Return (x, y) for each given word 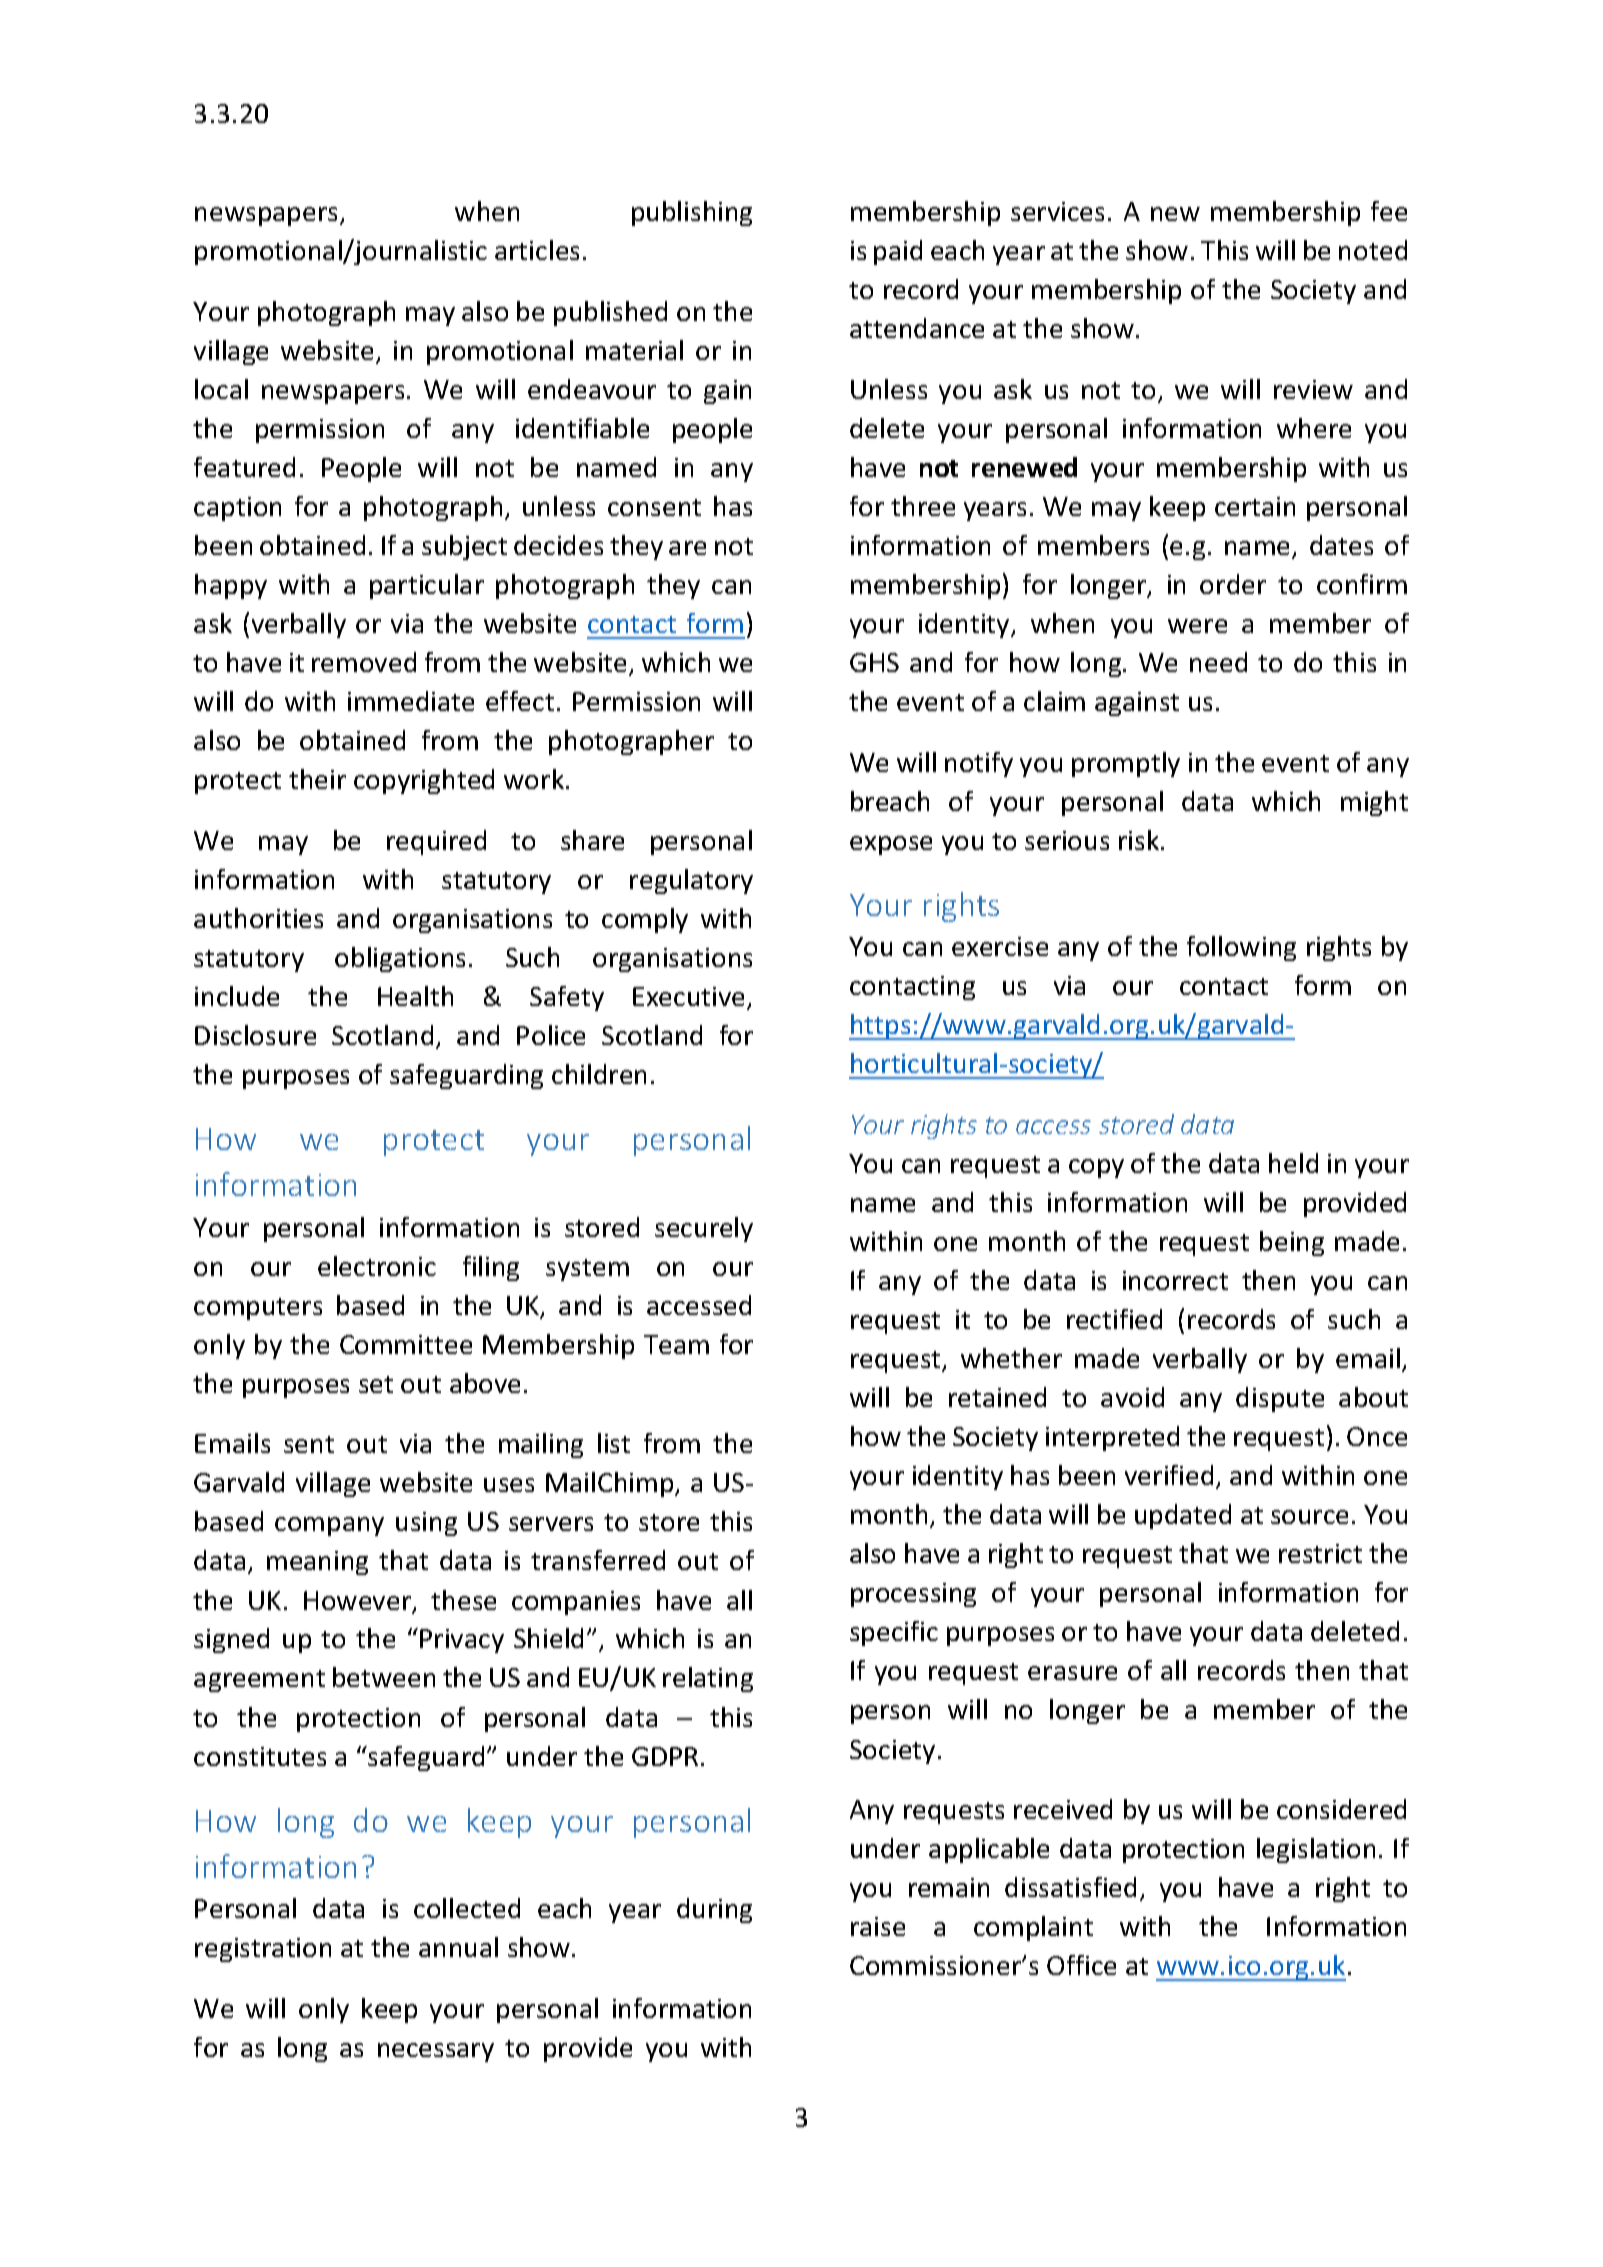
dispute (1280, 1399)
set (376, 1384)
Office (1081, 1965)
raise (878, 1926)
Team (676, 1344)
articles (537, 250)
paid (898, 252)
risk (1140, 840)
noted (1373, 250)
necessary (436, 2052)
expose (891, 845)
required (436, 842)
